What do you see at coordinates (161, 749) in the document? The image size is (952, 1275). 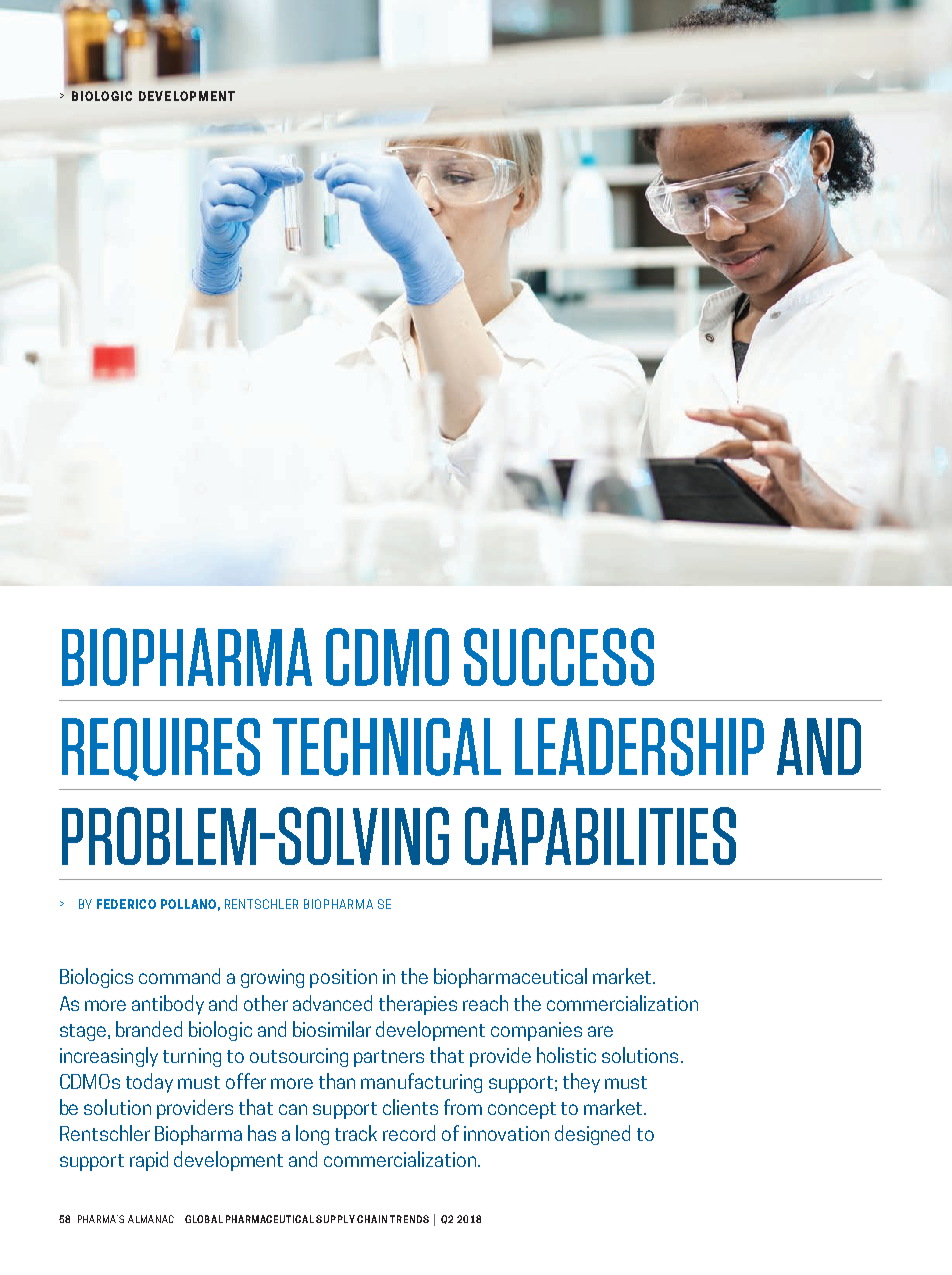 I see `REQUIRES` at bounding box center [161, 749].
